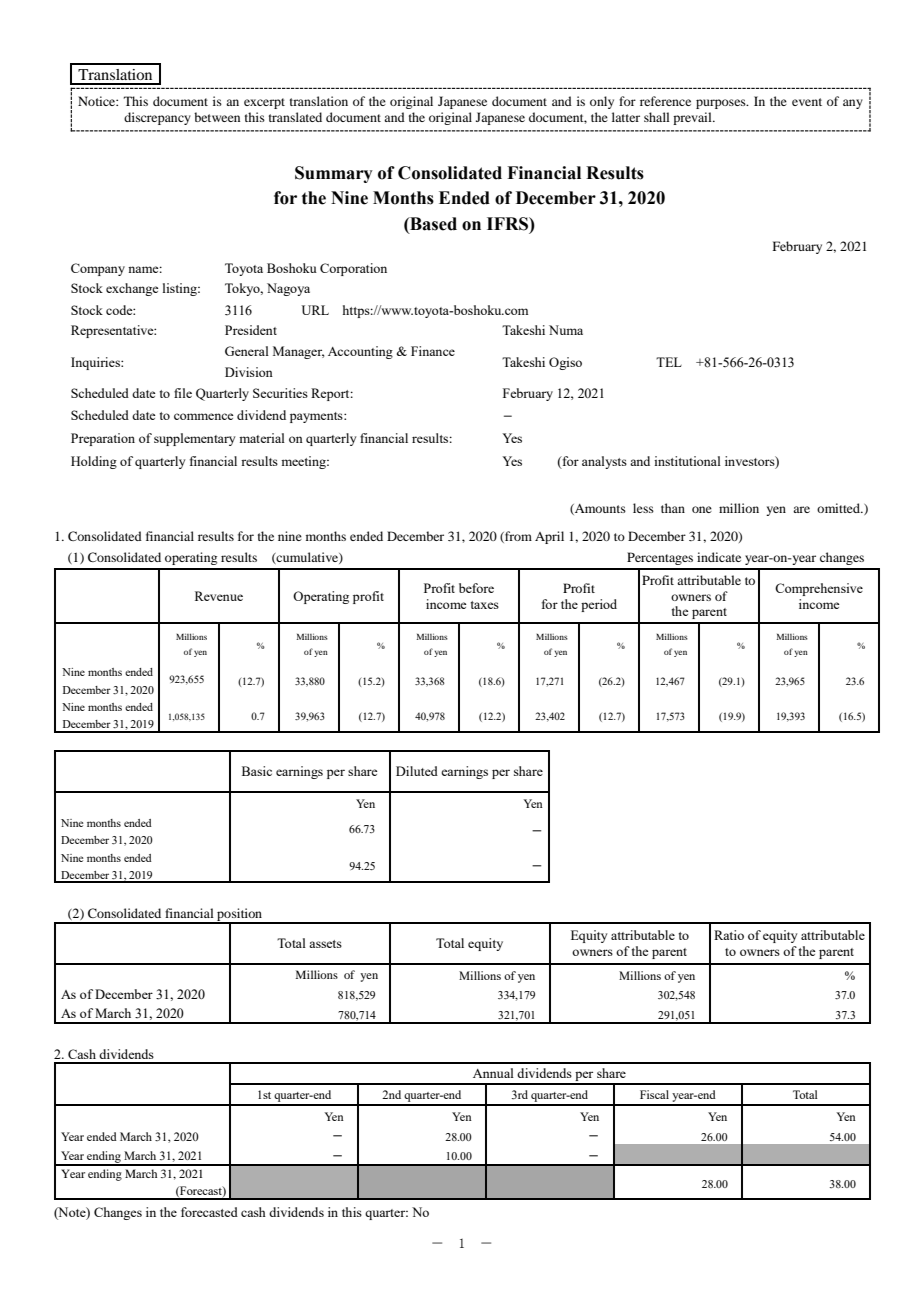  Describe the element at coordinates (602, 102) in the image. I see `only` at that location.
